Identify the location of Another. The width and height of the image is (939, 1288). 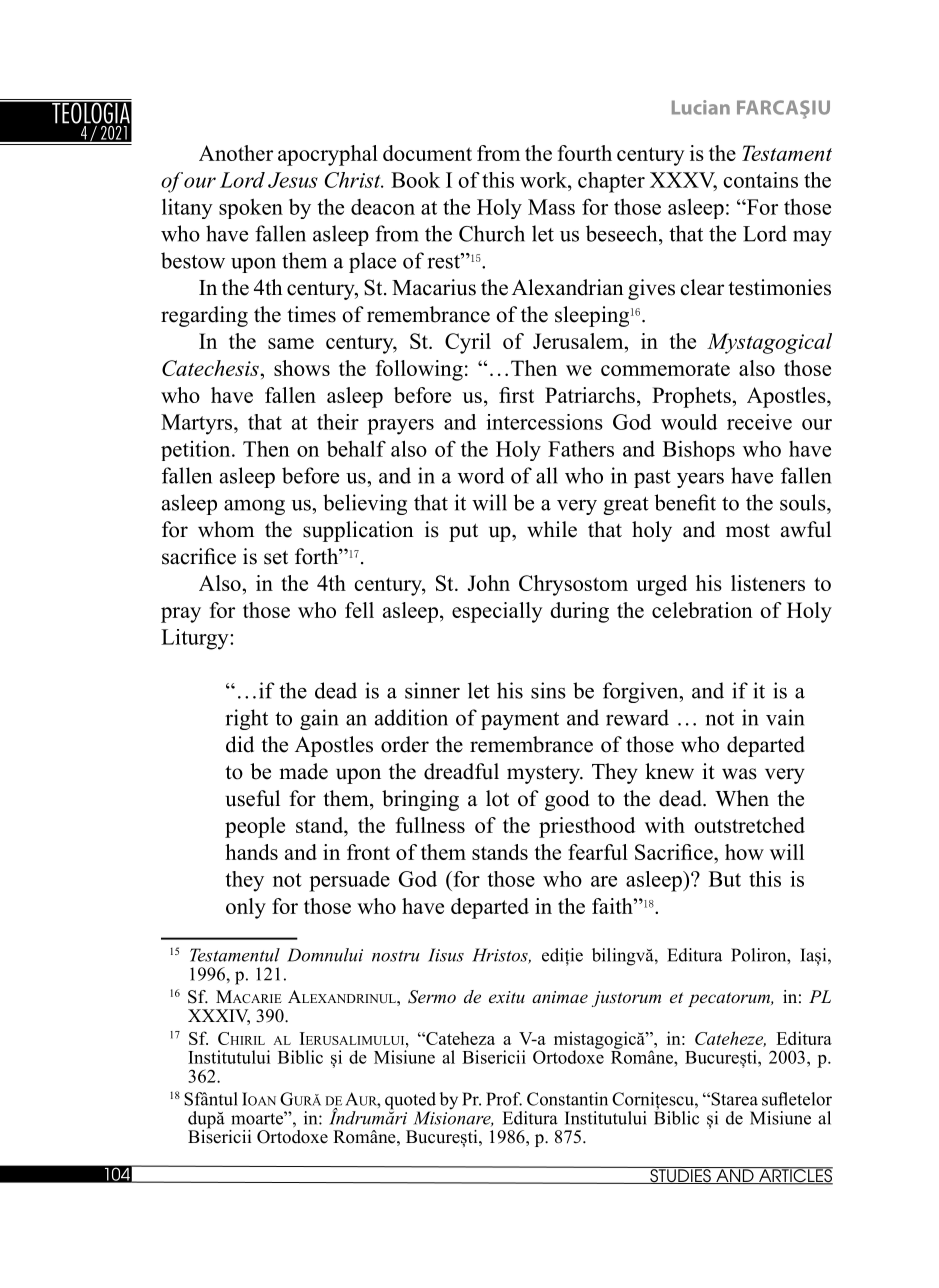
(236, 153).
